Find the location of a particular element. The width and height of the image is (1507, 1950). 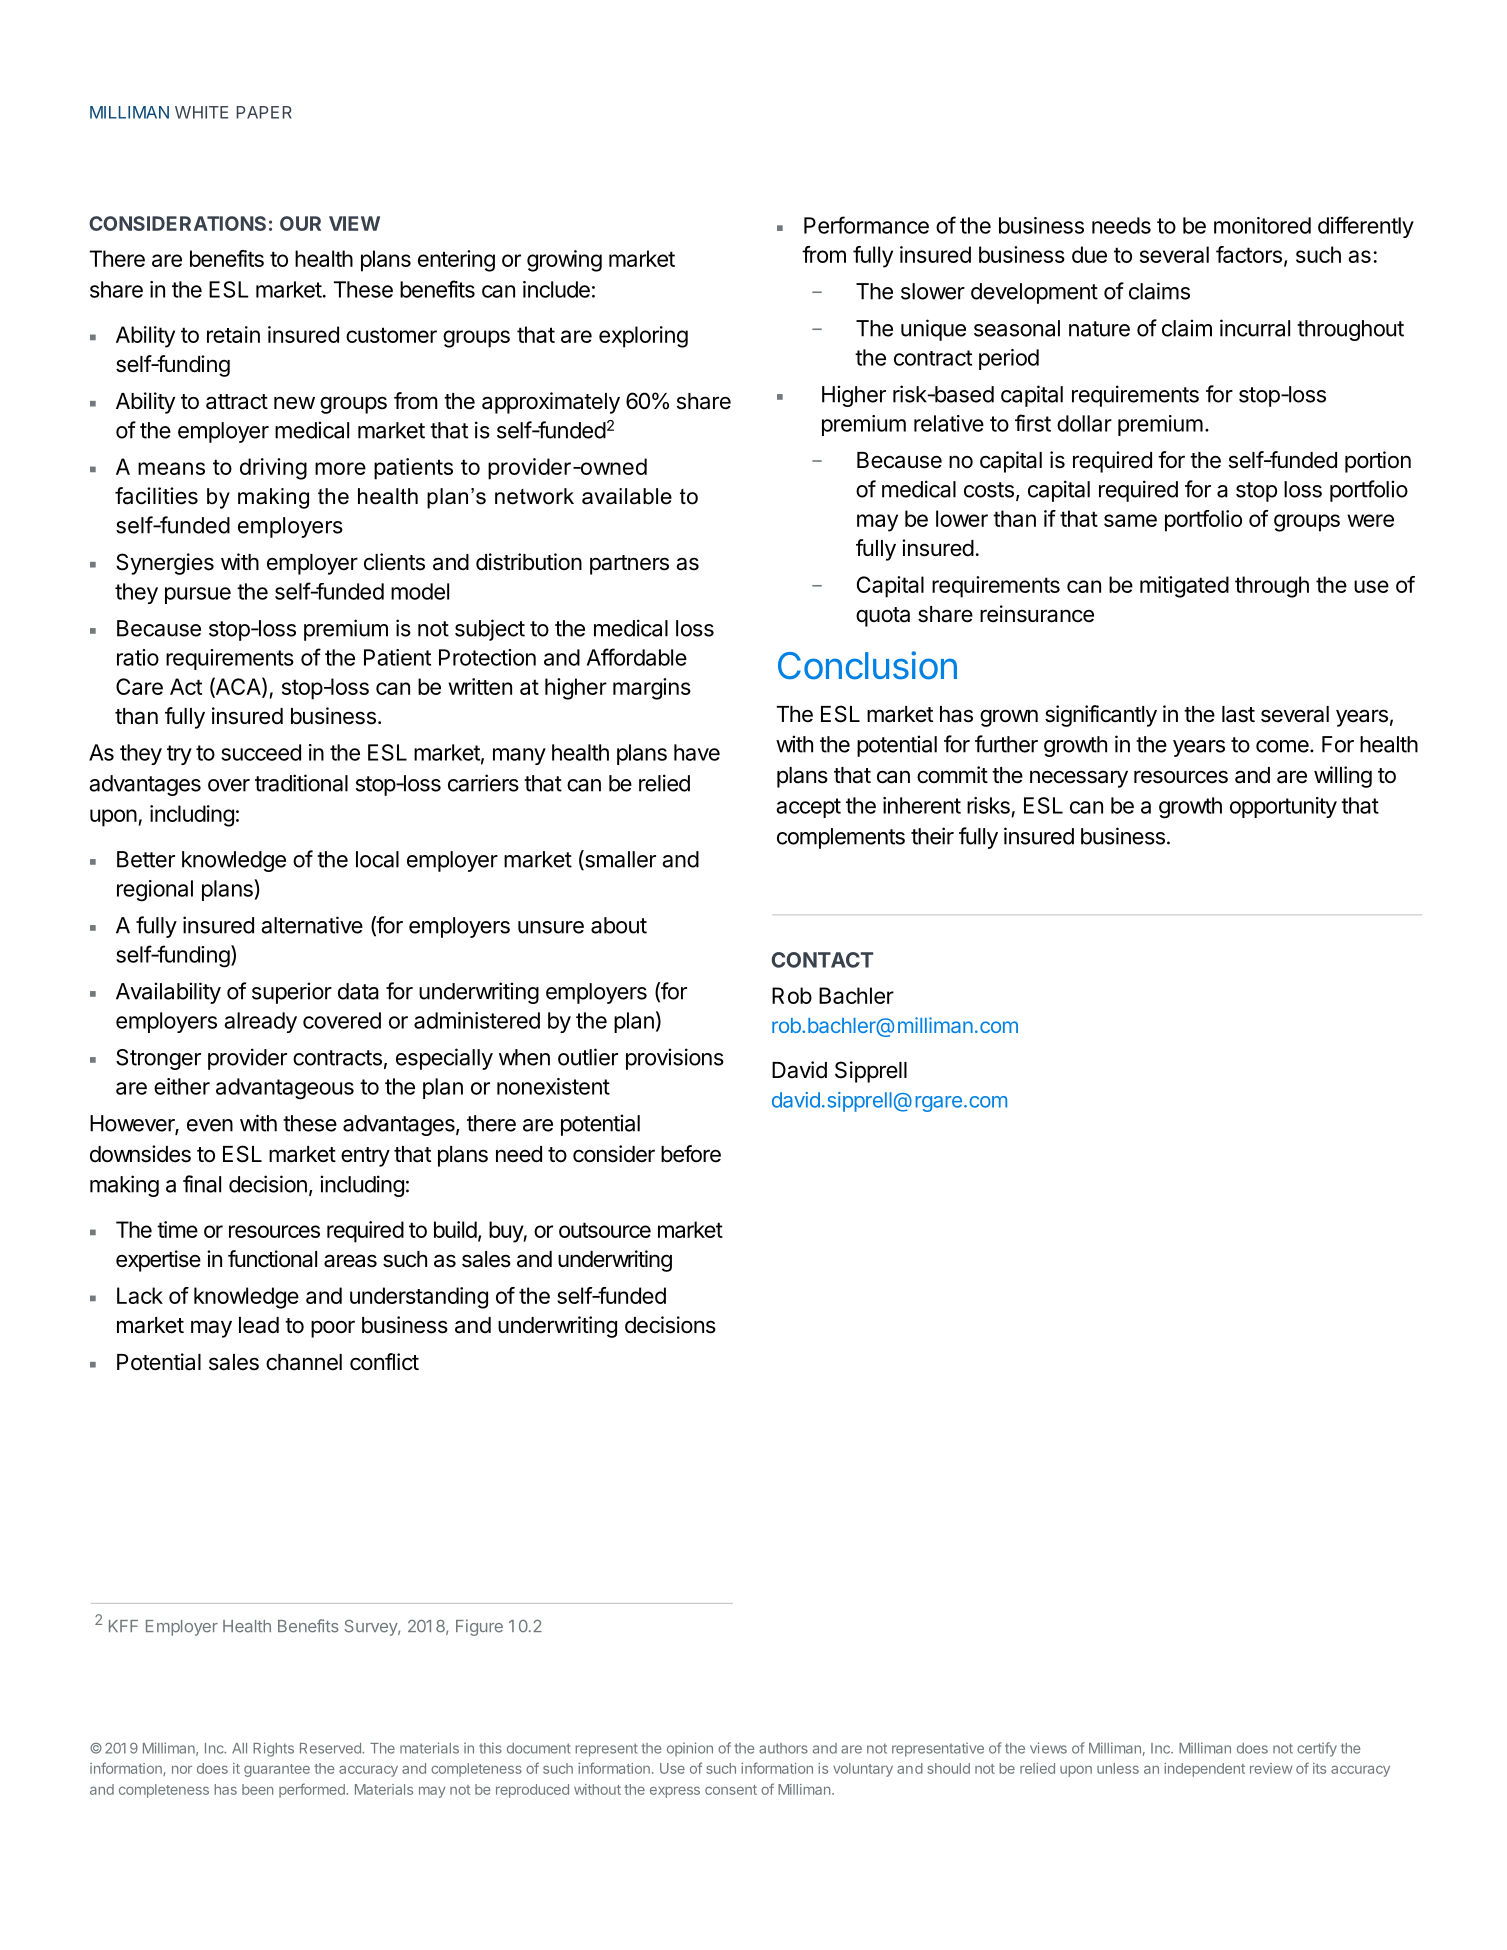

driving is located at coordinates (273, 469).
